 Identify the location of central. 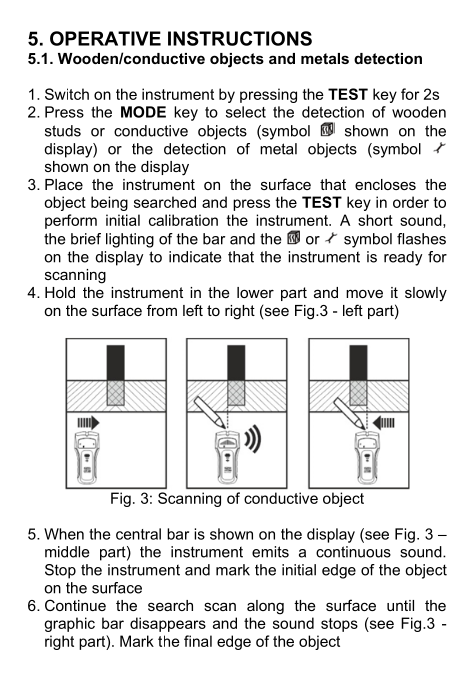
(138, 534).
